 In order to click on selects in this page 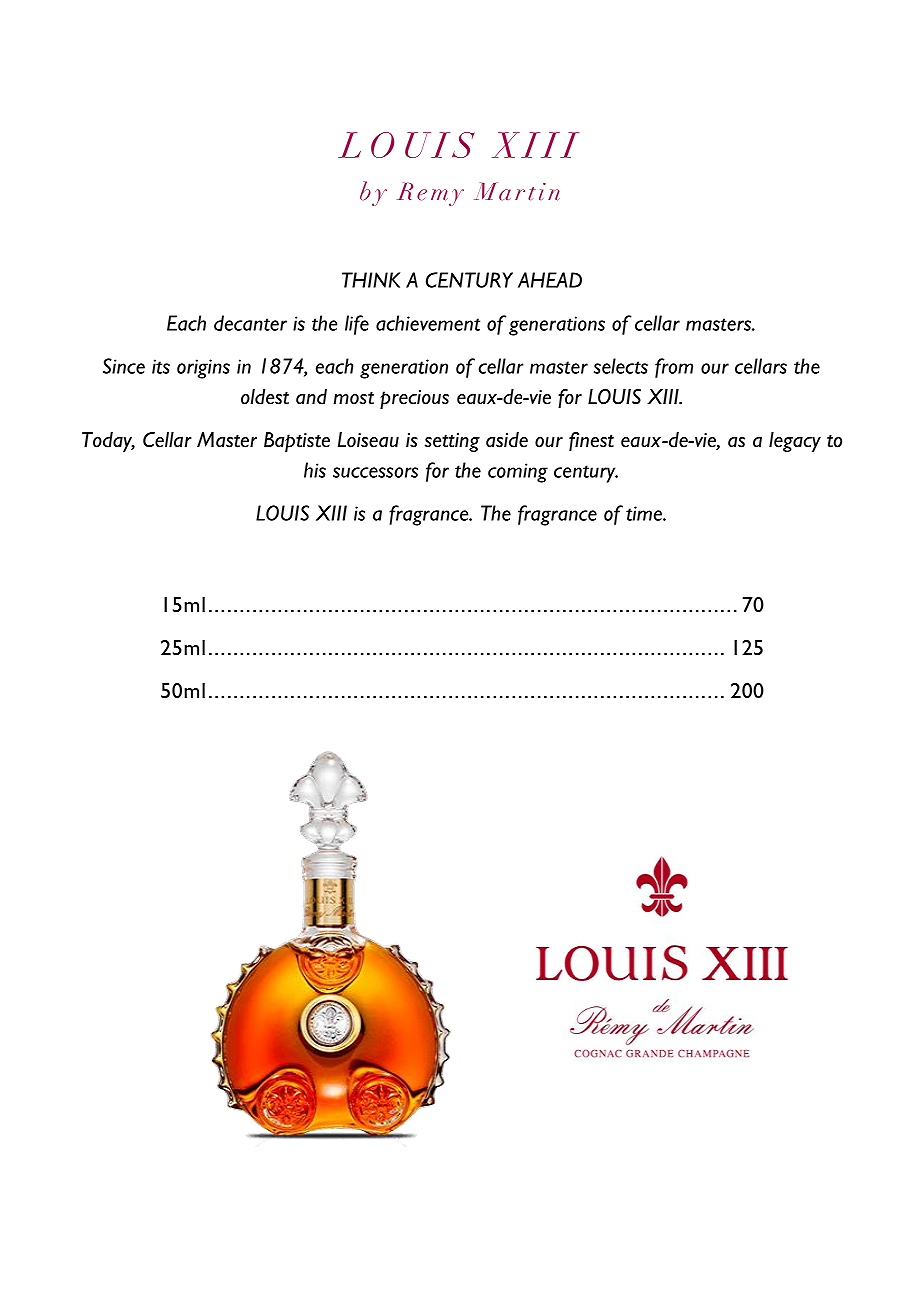, I will do `click(621, 366)`.
